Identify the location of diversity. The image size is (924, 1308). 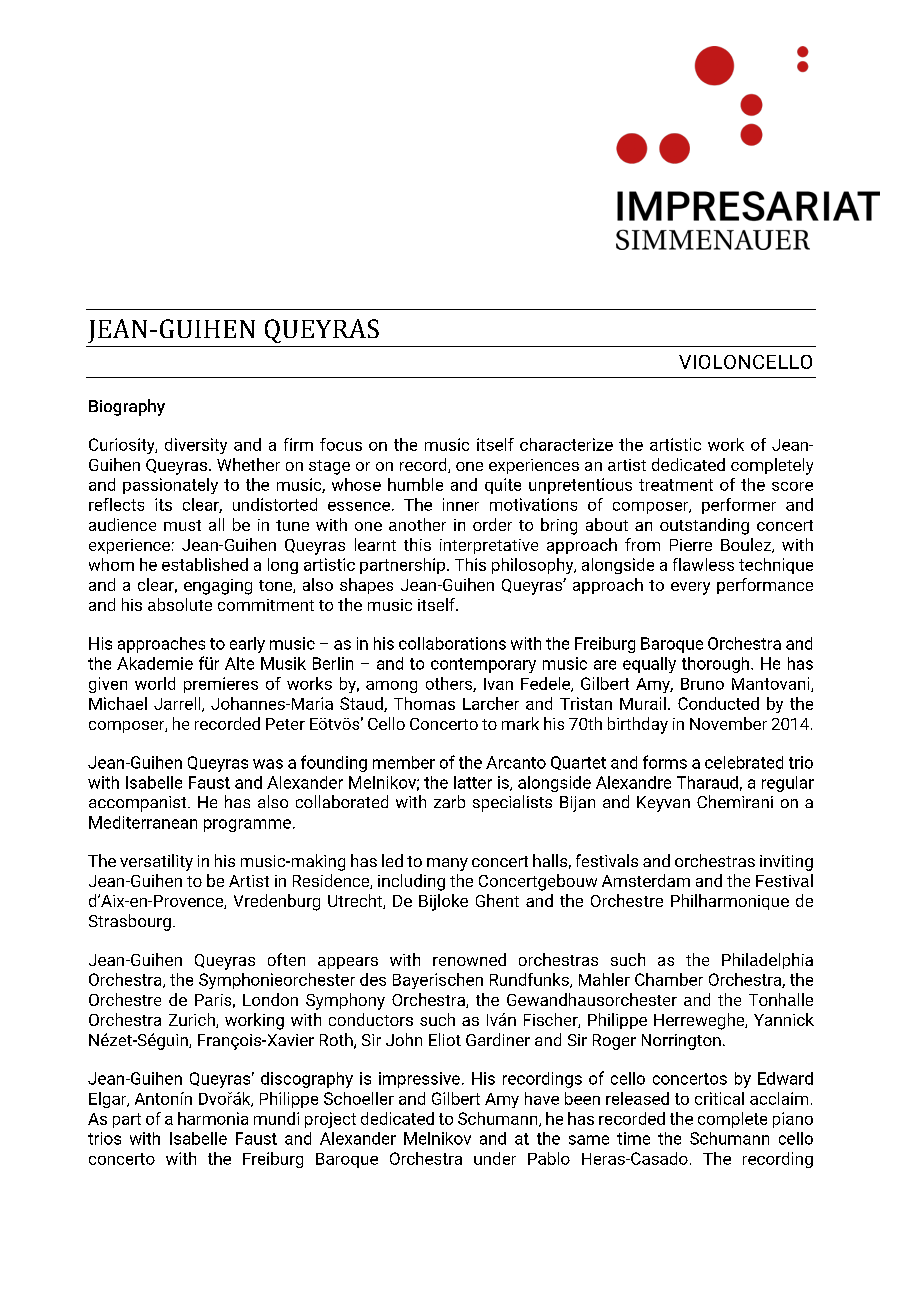
(196, 446).
